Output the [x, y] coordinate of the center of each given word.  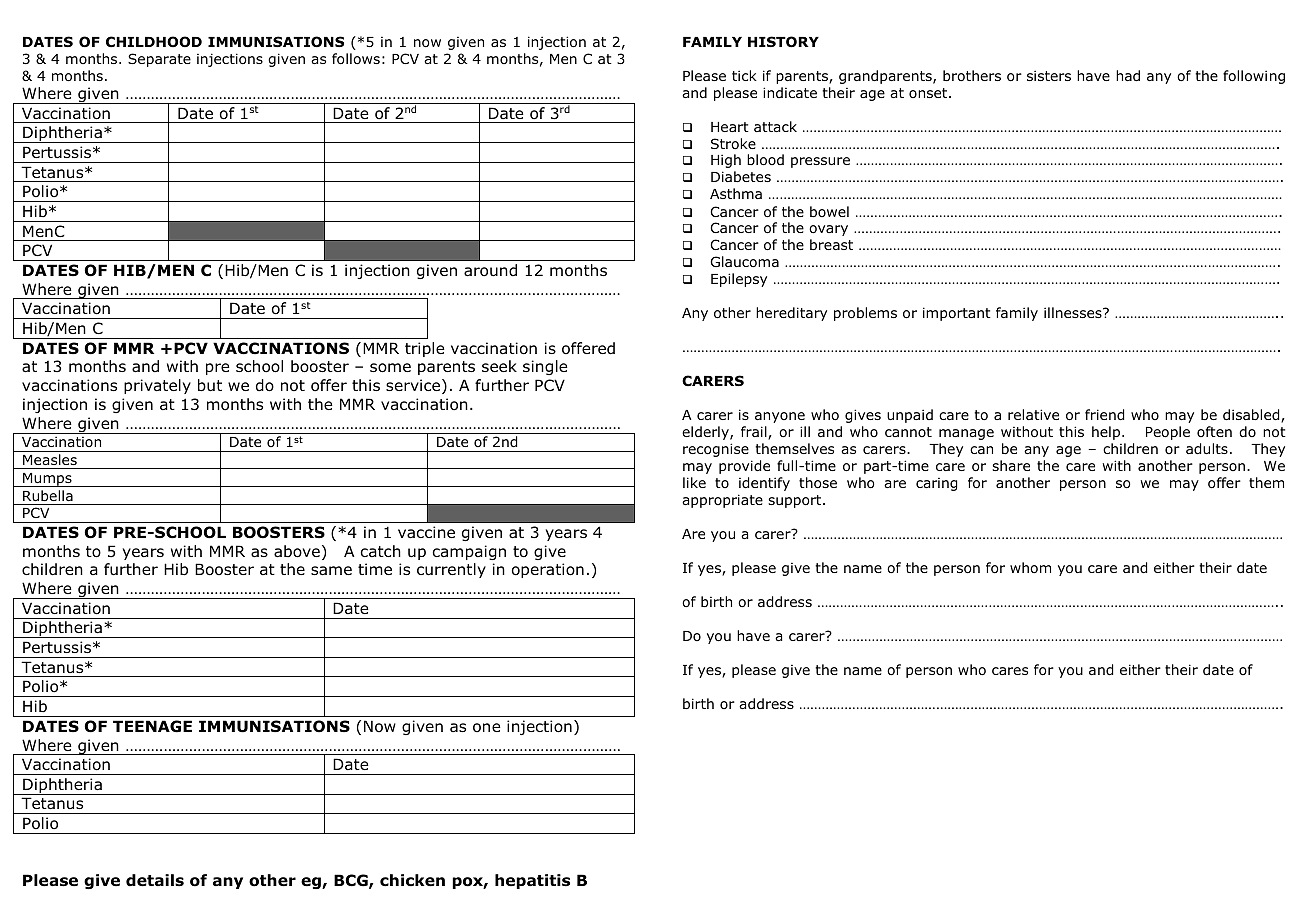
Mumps [47, 480]
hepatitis [532, 881]
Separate [159, 60]
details [155, 880]
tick [744, 75]
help [1107, 433]
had [1128, 75]
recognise [716, 450]
